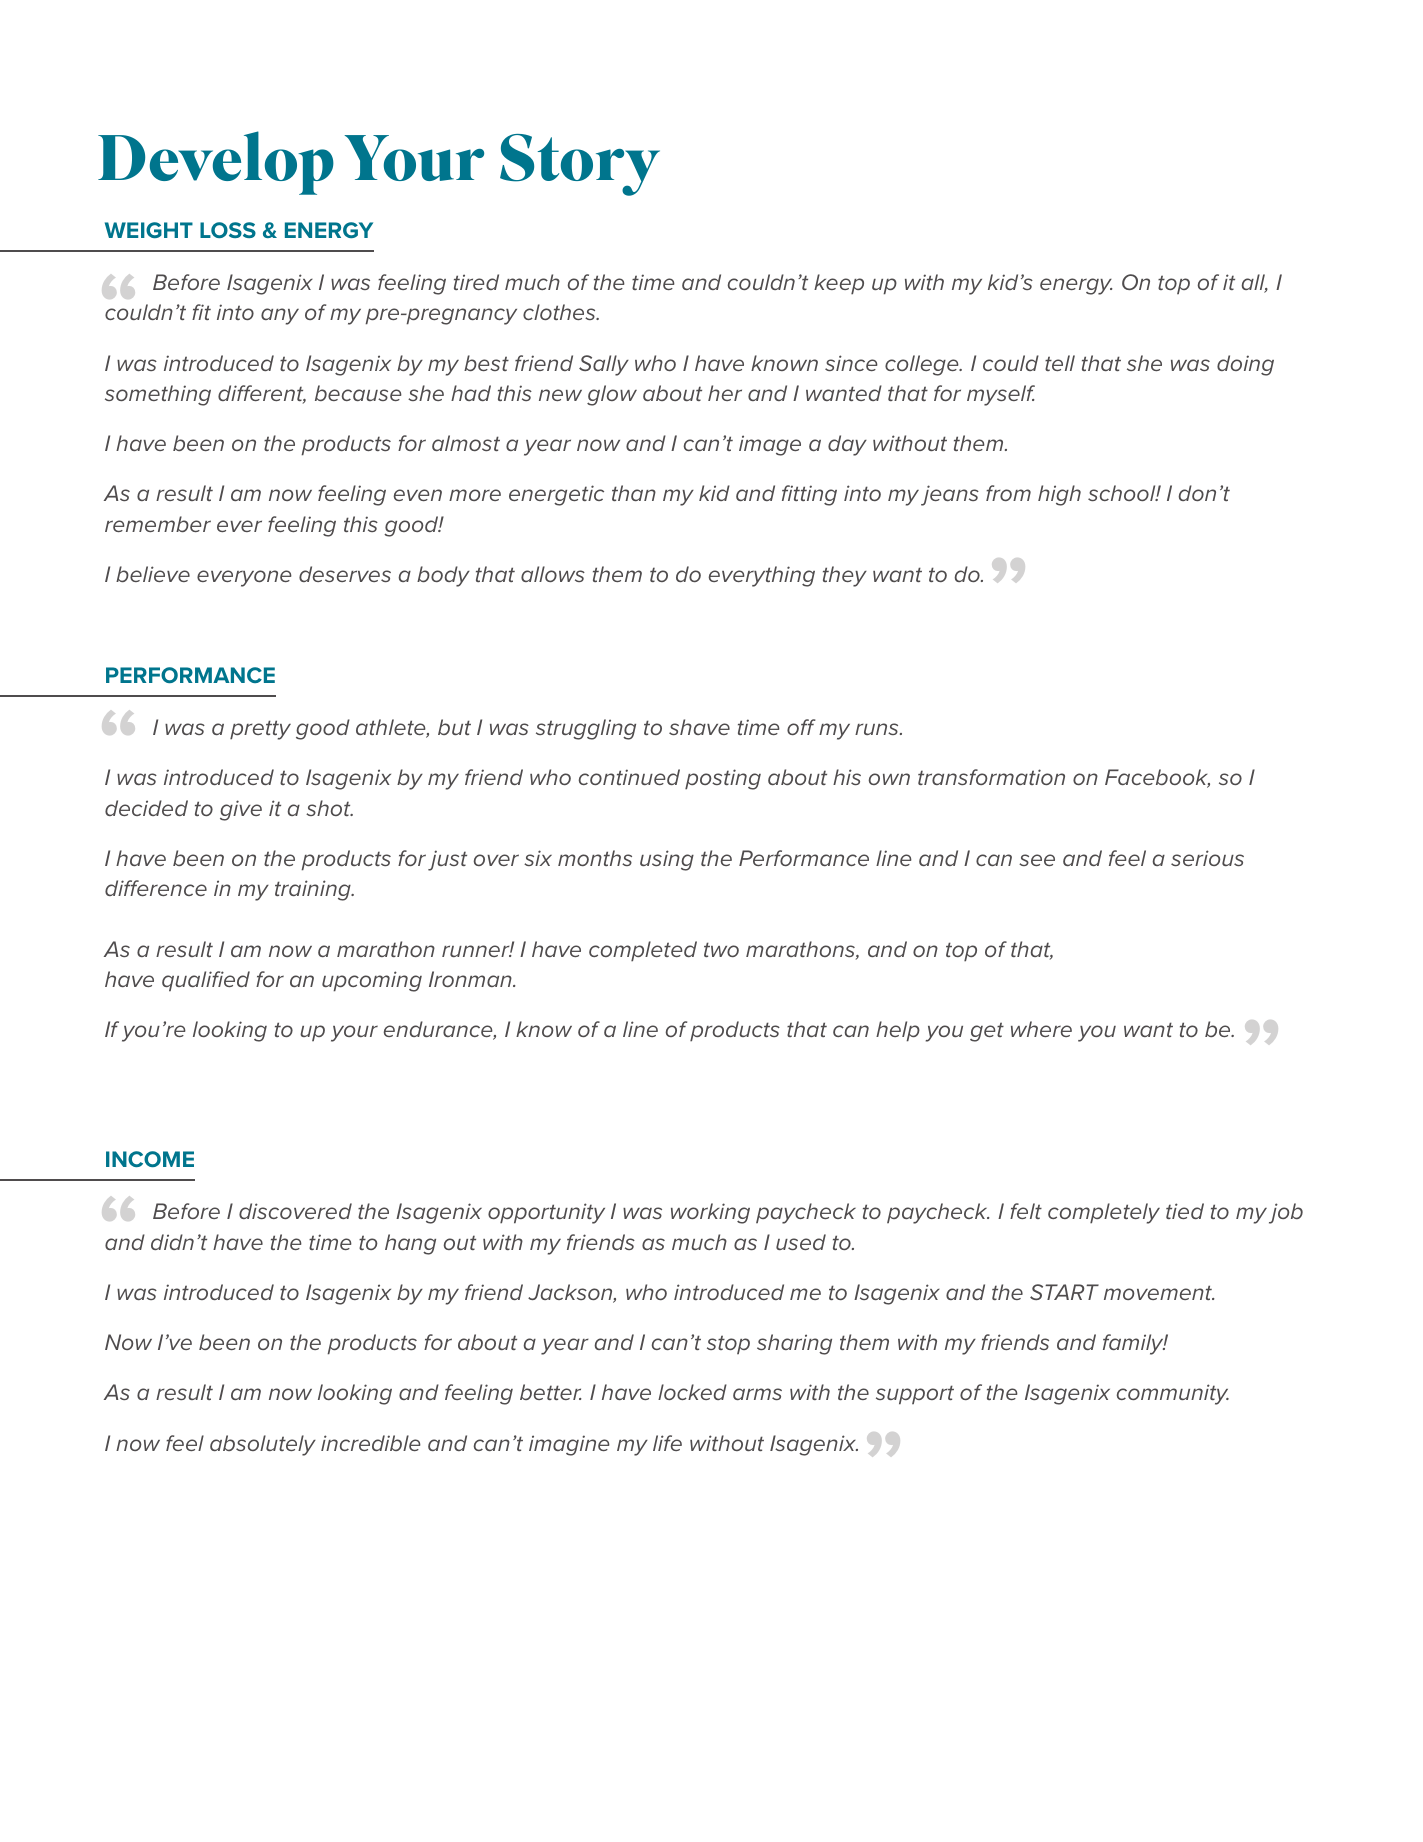 Image resolution: width=1423 pixels, height=1842 pixels. I want to click on community, so click(1173, 1394).
